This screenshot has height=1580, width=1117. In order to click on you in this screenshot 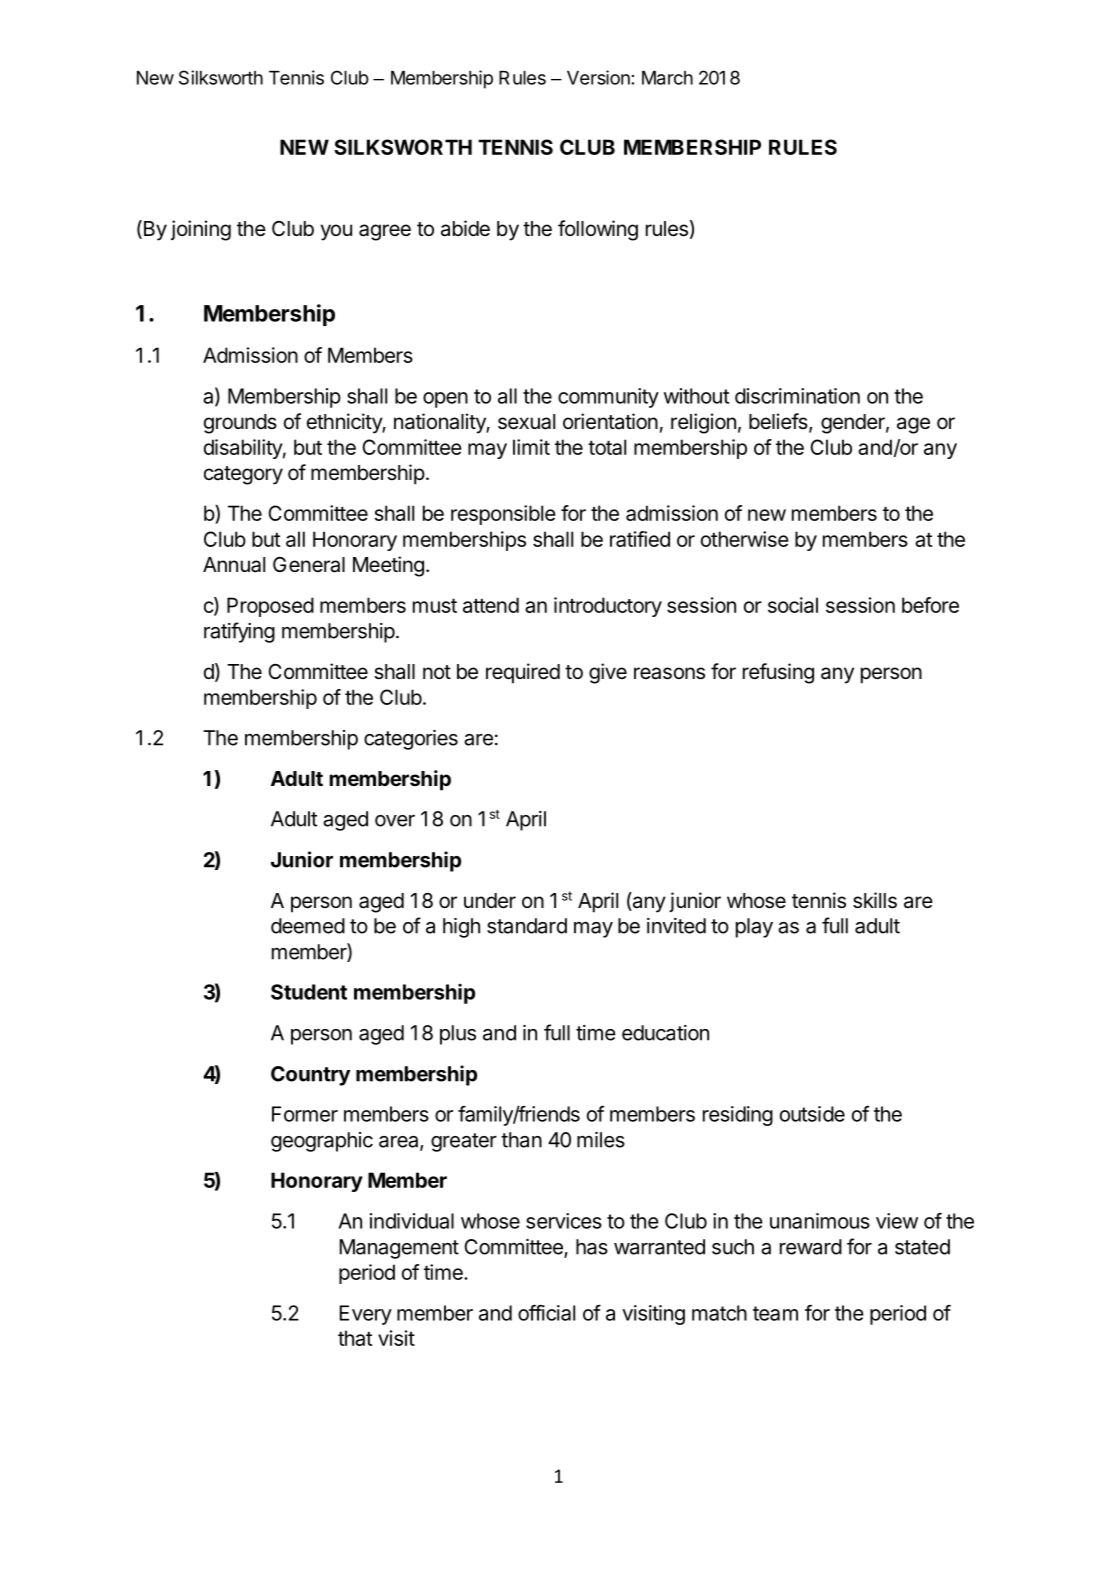, I will do `click(336, 232)`.
